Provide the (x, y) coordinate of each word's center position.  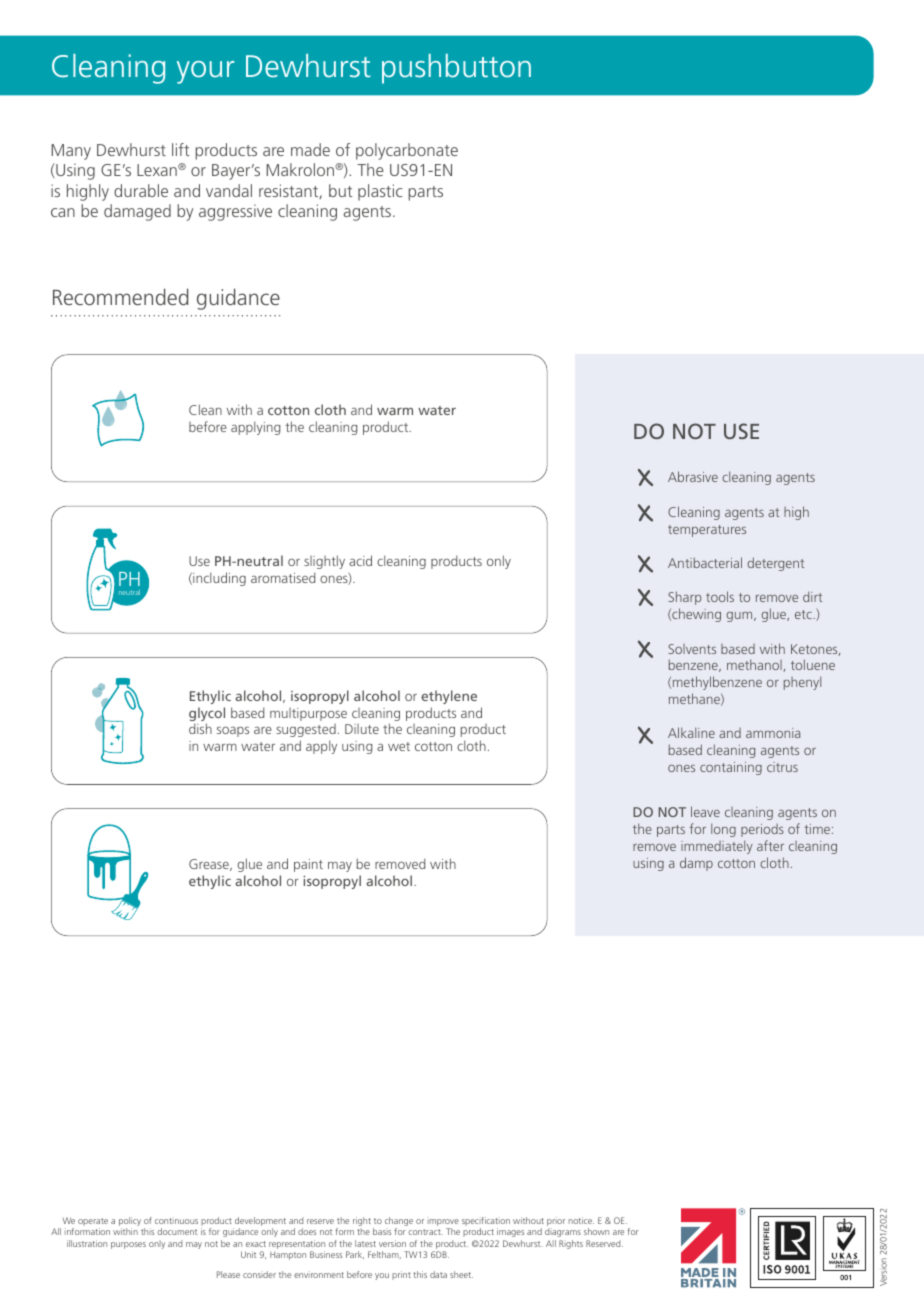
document (177, 1231)
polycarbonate (407, 151)
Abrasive (693, 476)
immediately (717, 847)
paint (308, 865)
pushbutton (456, 69)
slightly (324, 562)
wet (399, 746)
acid (360, 560)
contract (425, 1232)
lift (181, 149)
